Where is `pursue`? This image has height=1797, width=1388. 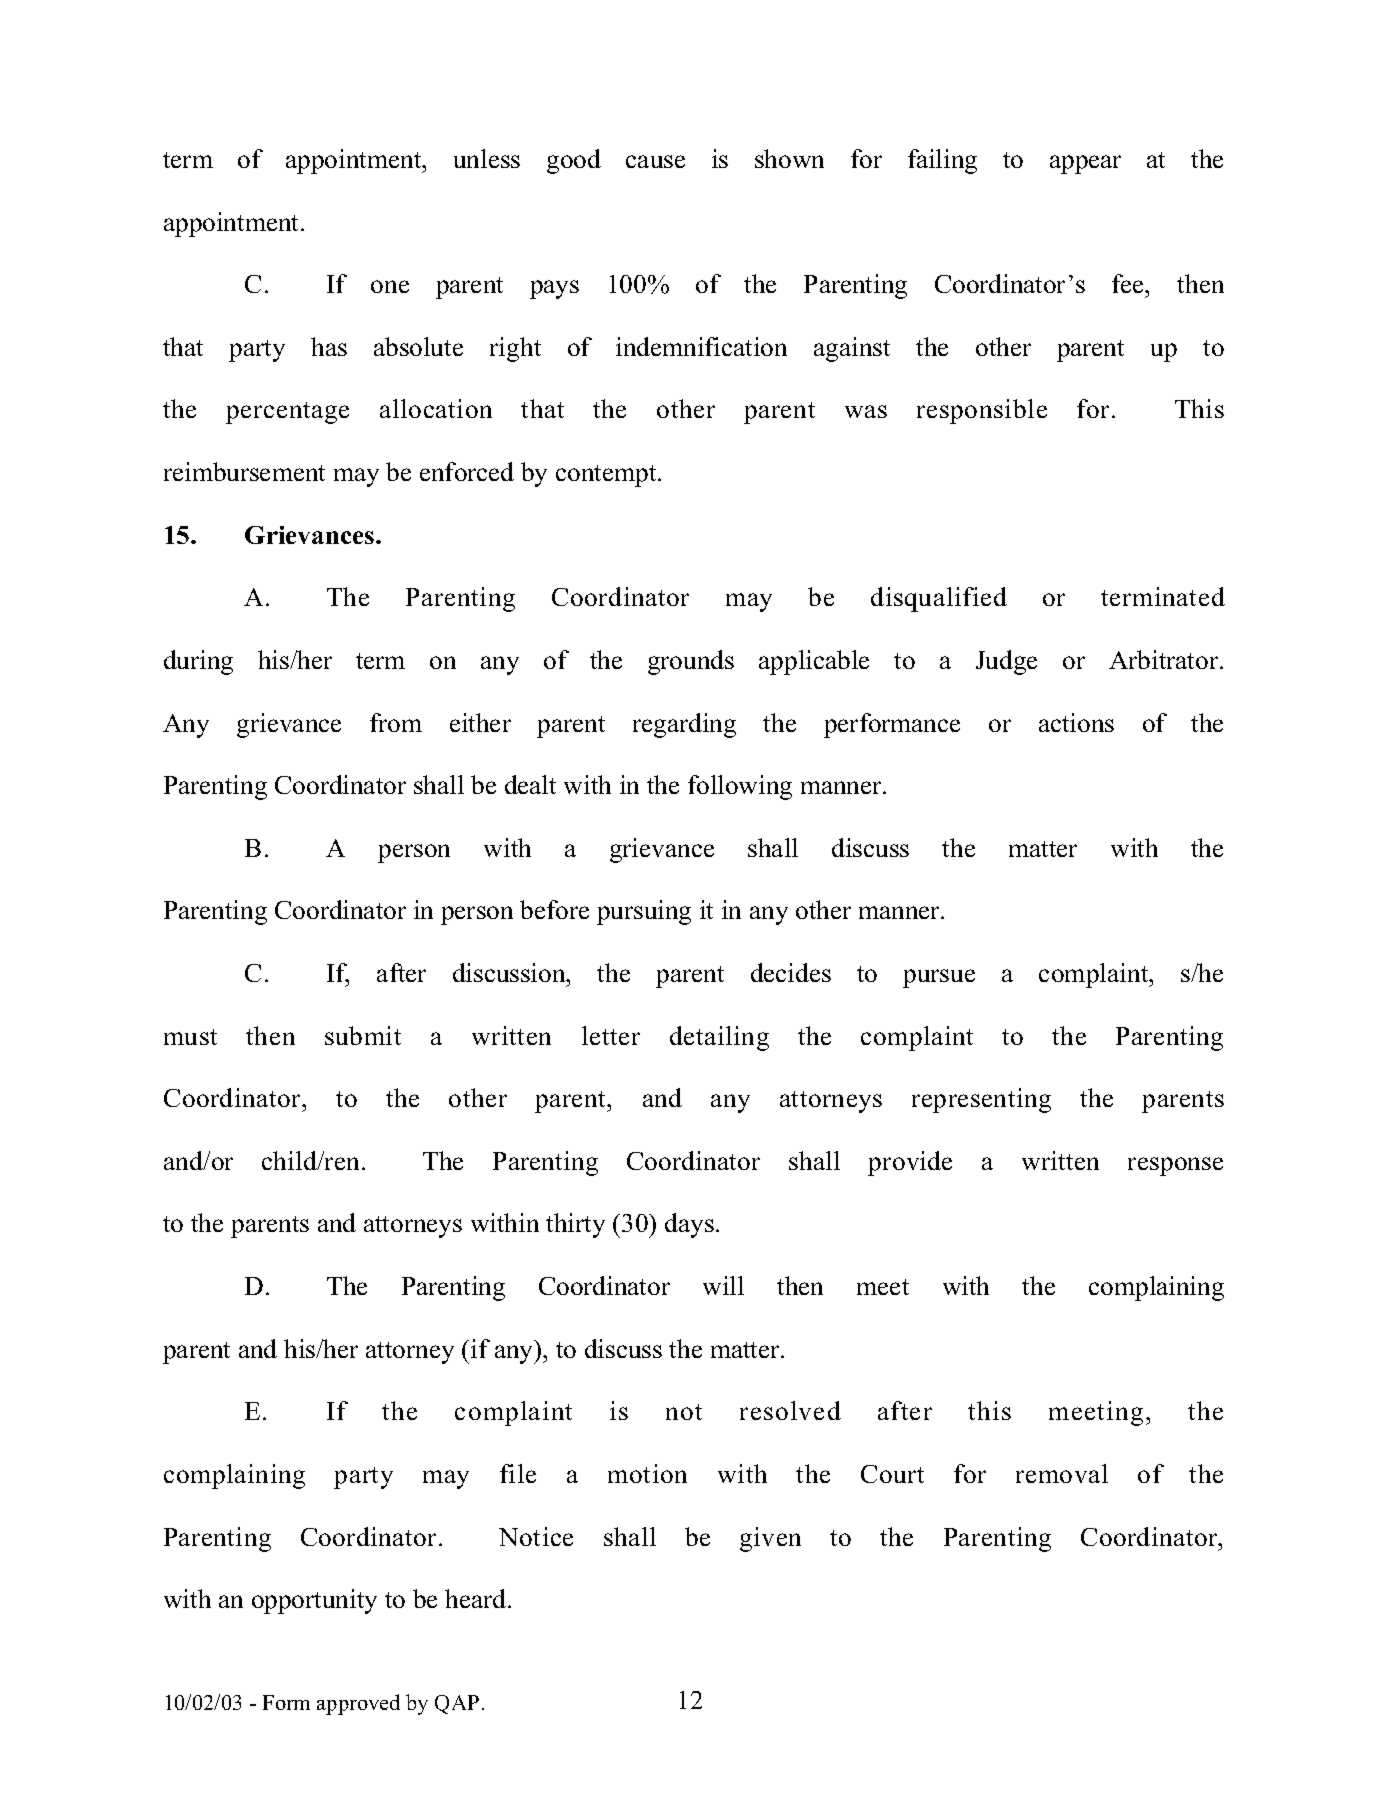
pursue is located at coordinates (939, 978).
